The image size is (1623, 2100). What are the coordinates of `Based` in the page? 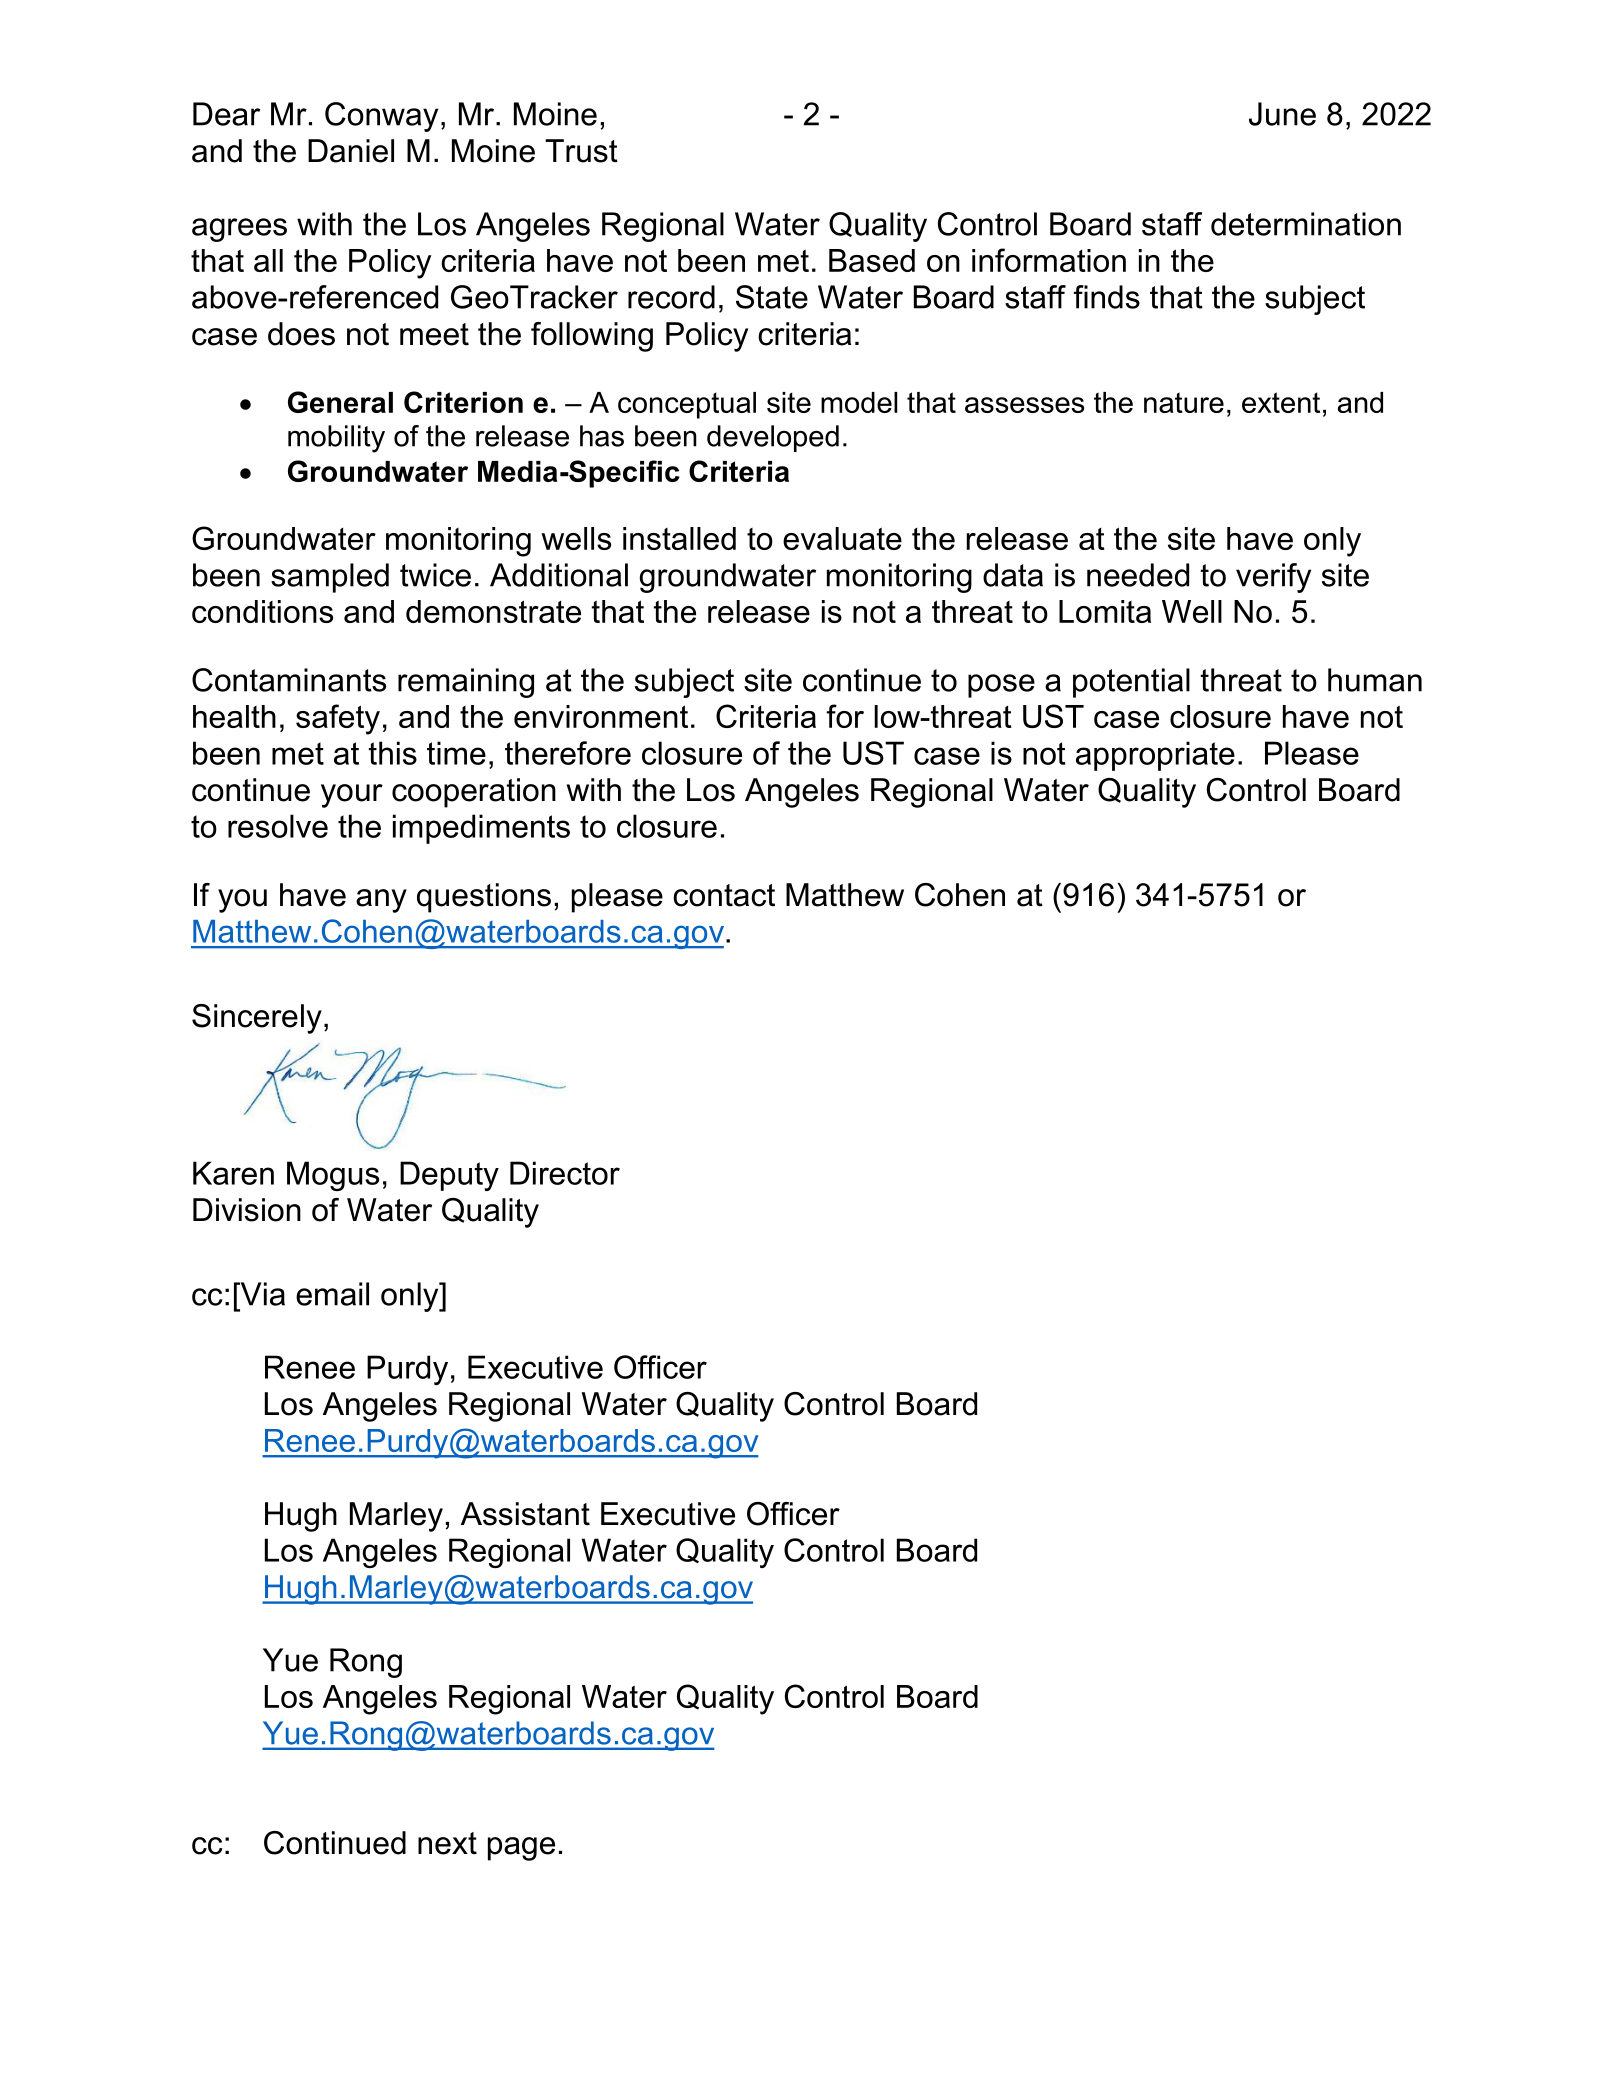 It's located at (872, 260).
